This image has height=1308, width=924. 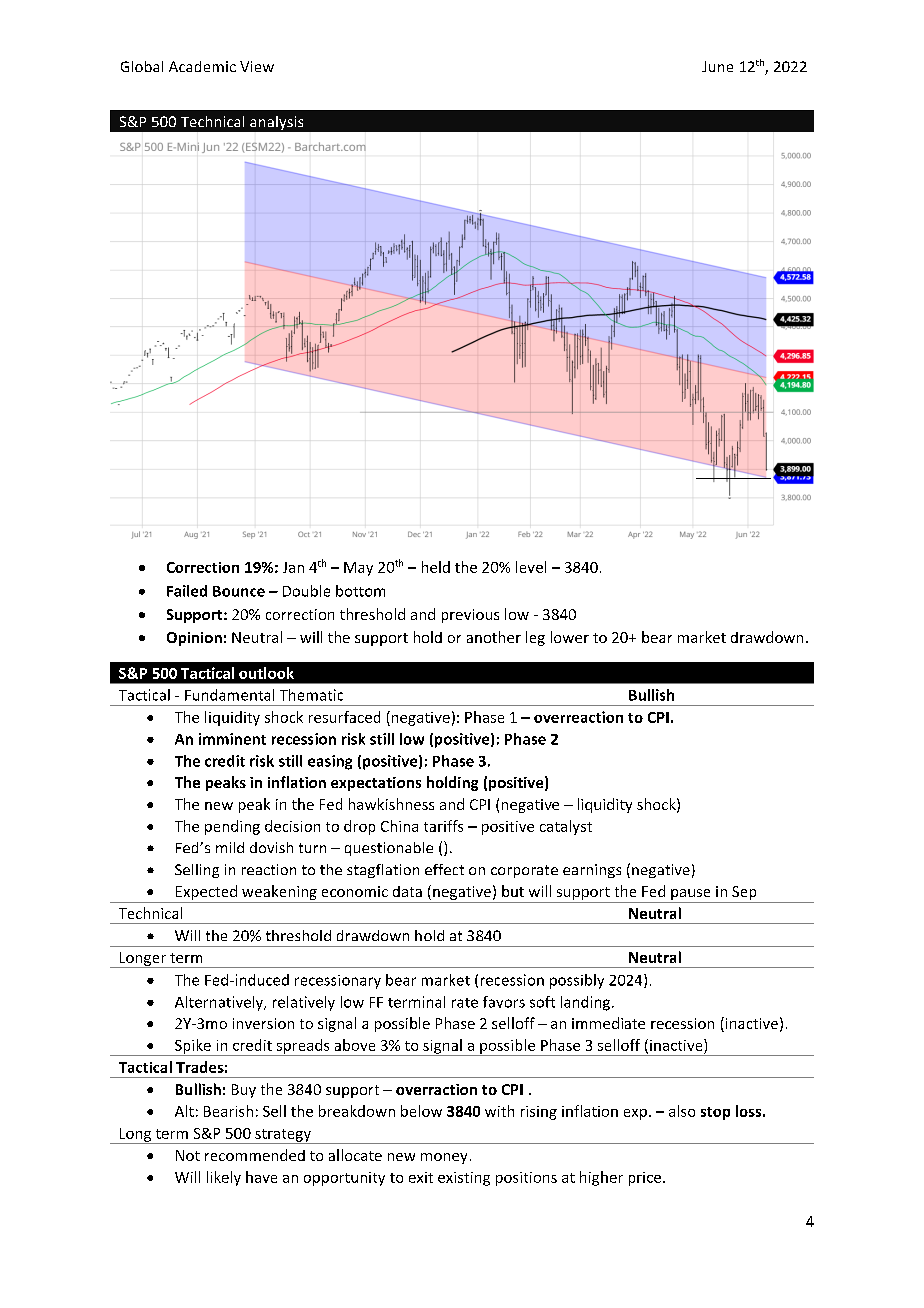 What do you see at coordinates (224, 1178) in the image?
I see `likely` at bounding box center [224, 1178].
